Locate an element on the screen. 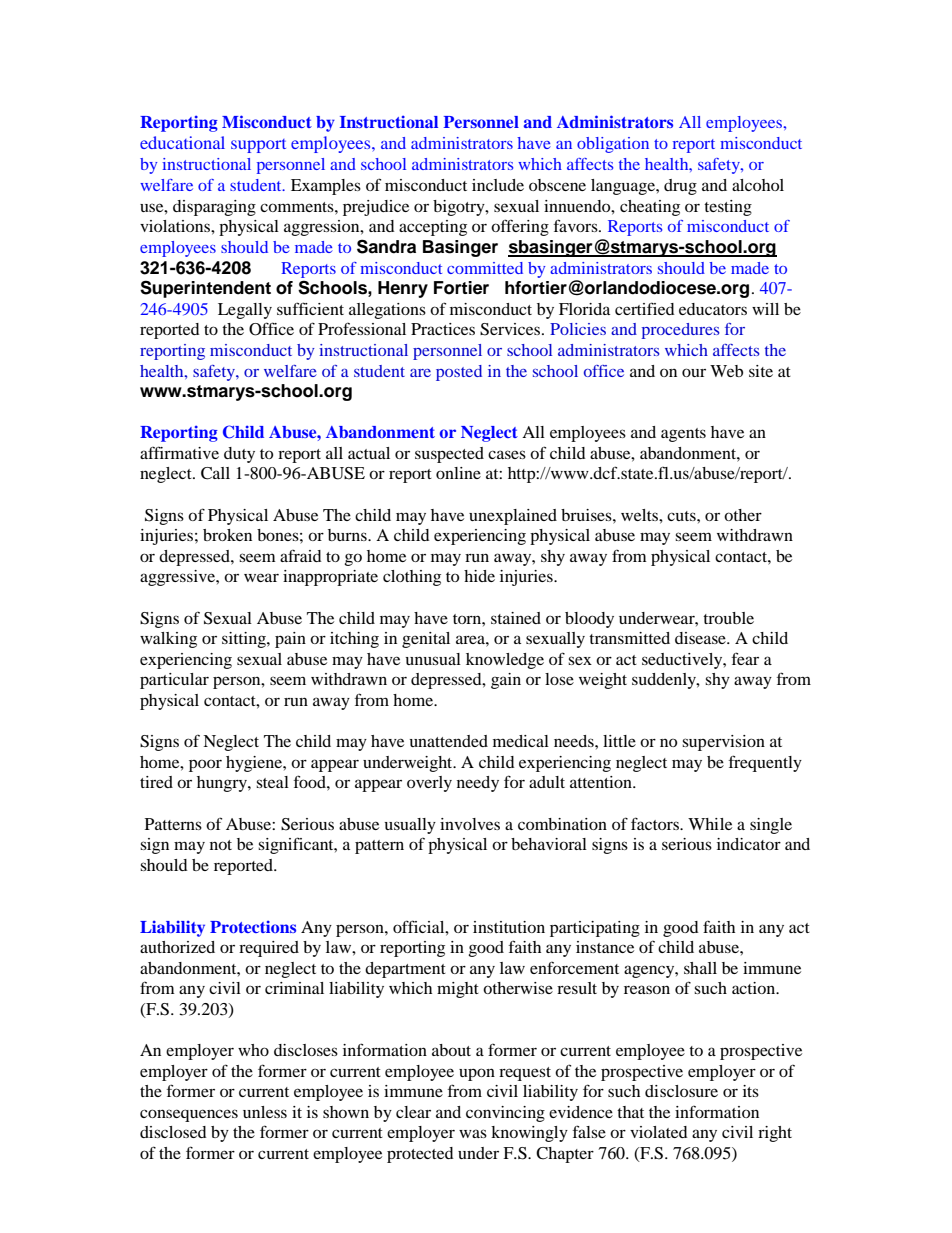 The image size is (952, 1233). include is located at coordinates (498, 185).
